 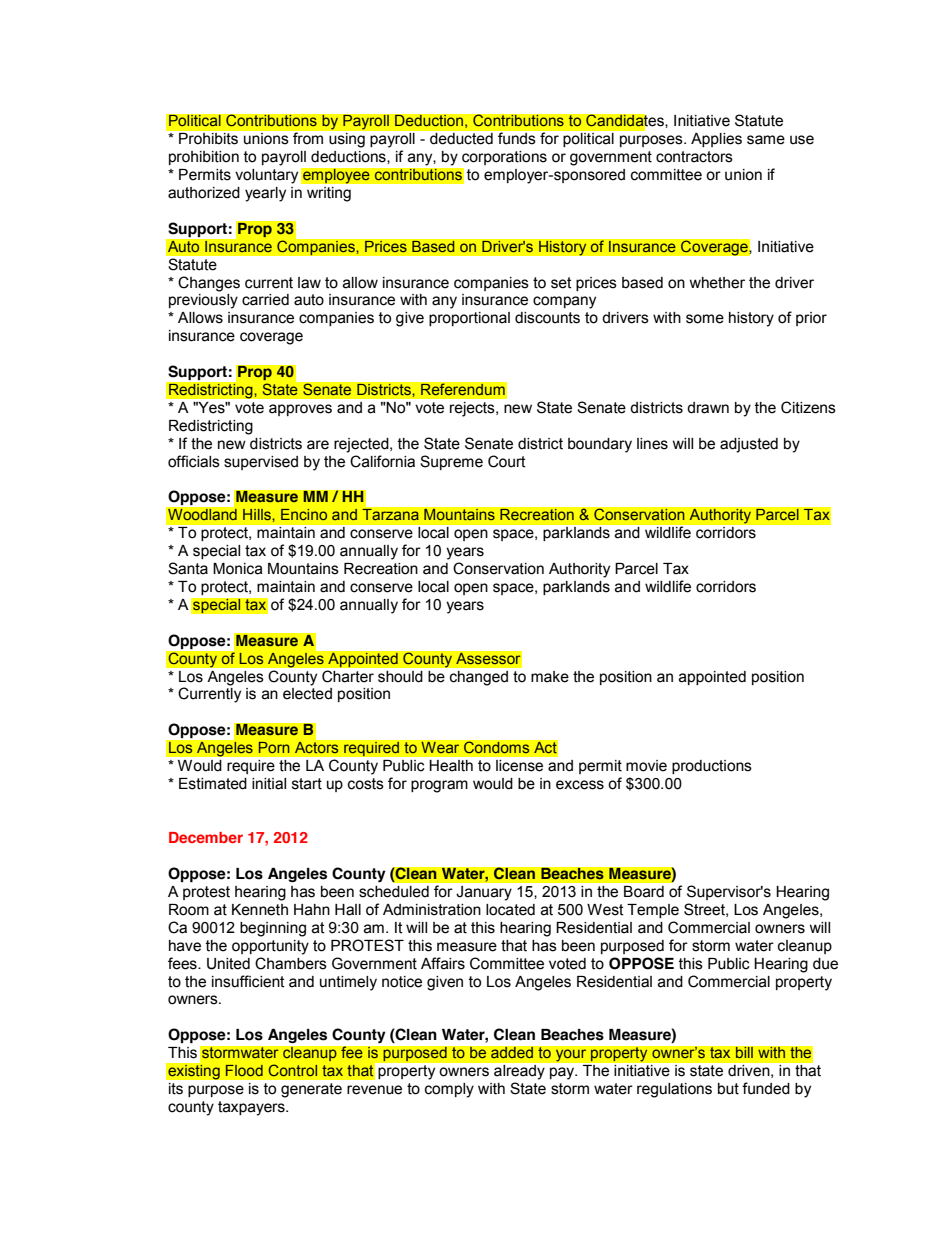 I want to click on added, so click(x=512, y=1052).
